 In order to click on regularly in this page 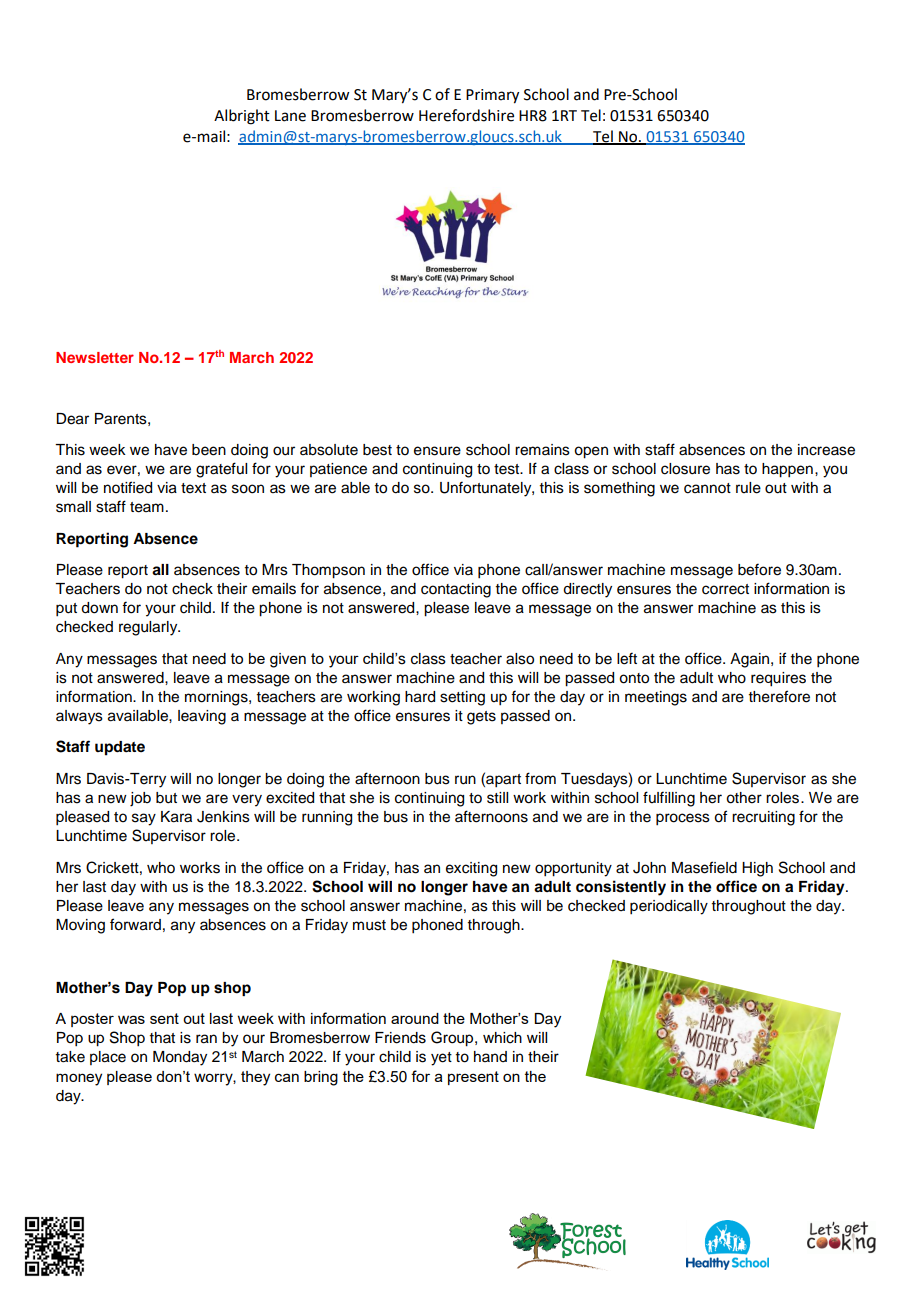, I will do `click(149, 628)`.
